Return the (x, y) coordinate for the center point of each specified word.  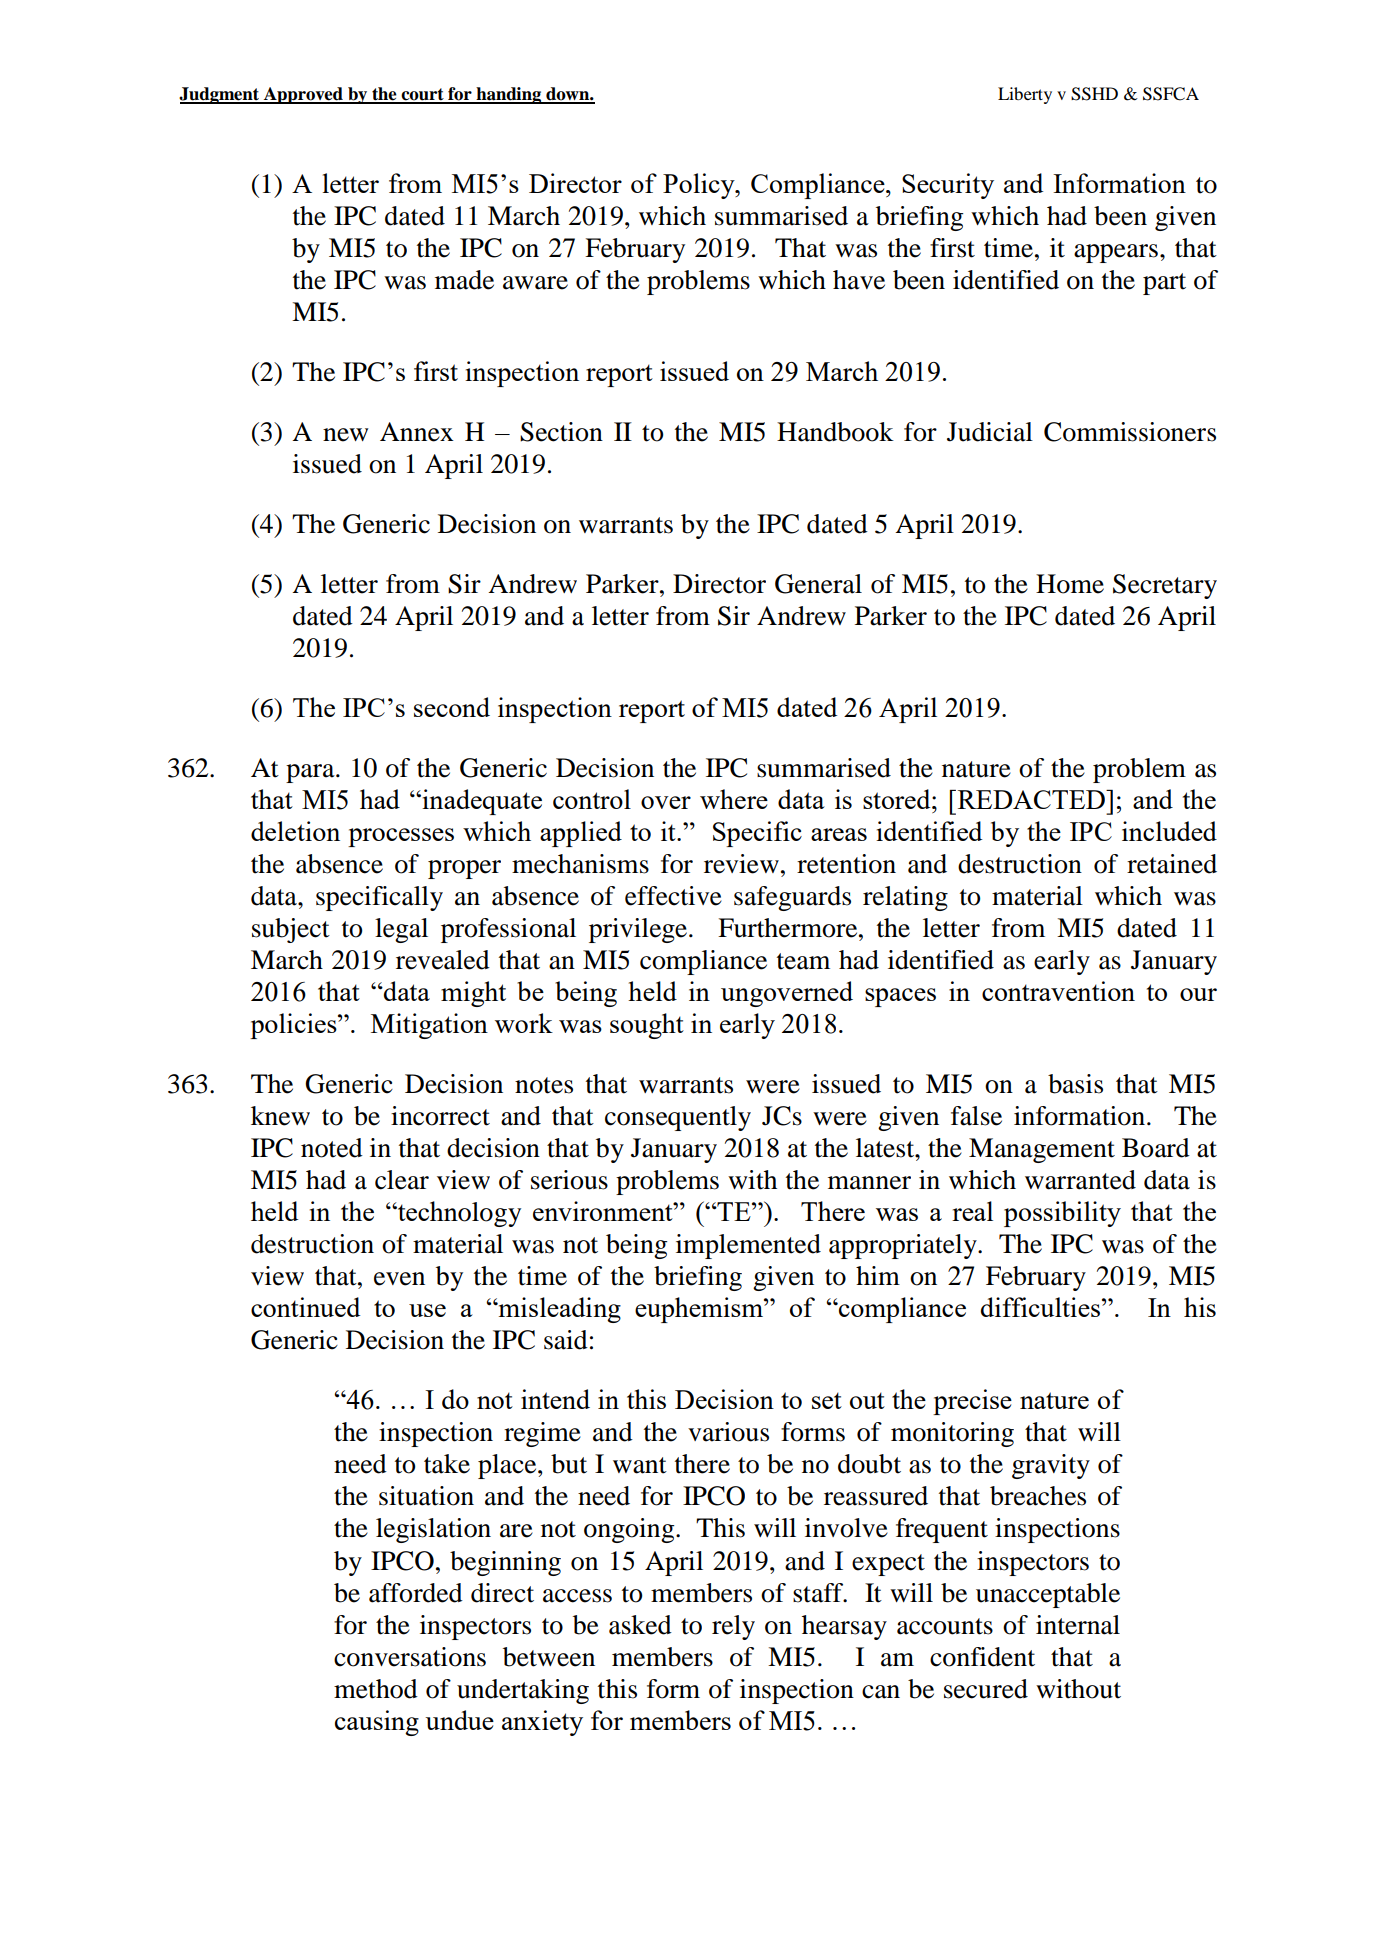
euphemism (700, 1310)
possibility (1062, 1214)
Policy (700, 186)
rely (733, 1627)
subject (291, 930)
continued (305, 1307)
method (376, 1689)
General (818, 584)
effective (673, 896)
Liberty (1025, 95)
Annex (417, 432)
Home (1070, 584)
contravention (1058, 991)
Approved (303, 95)
